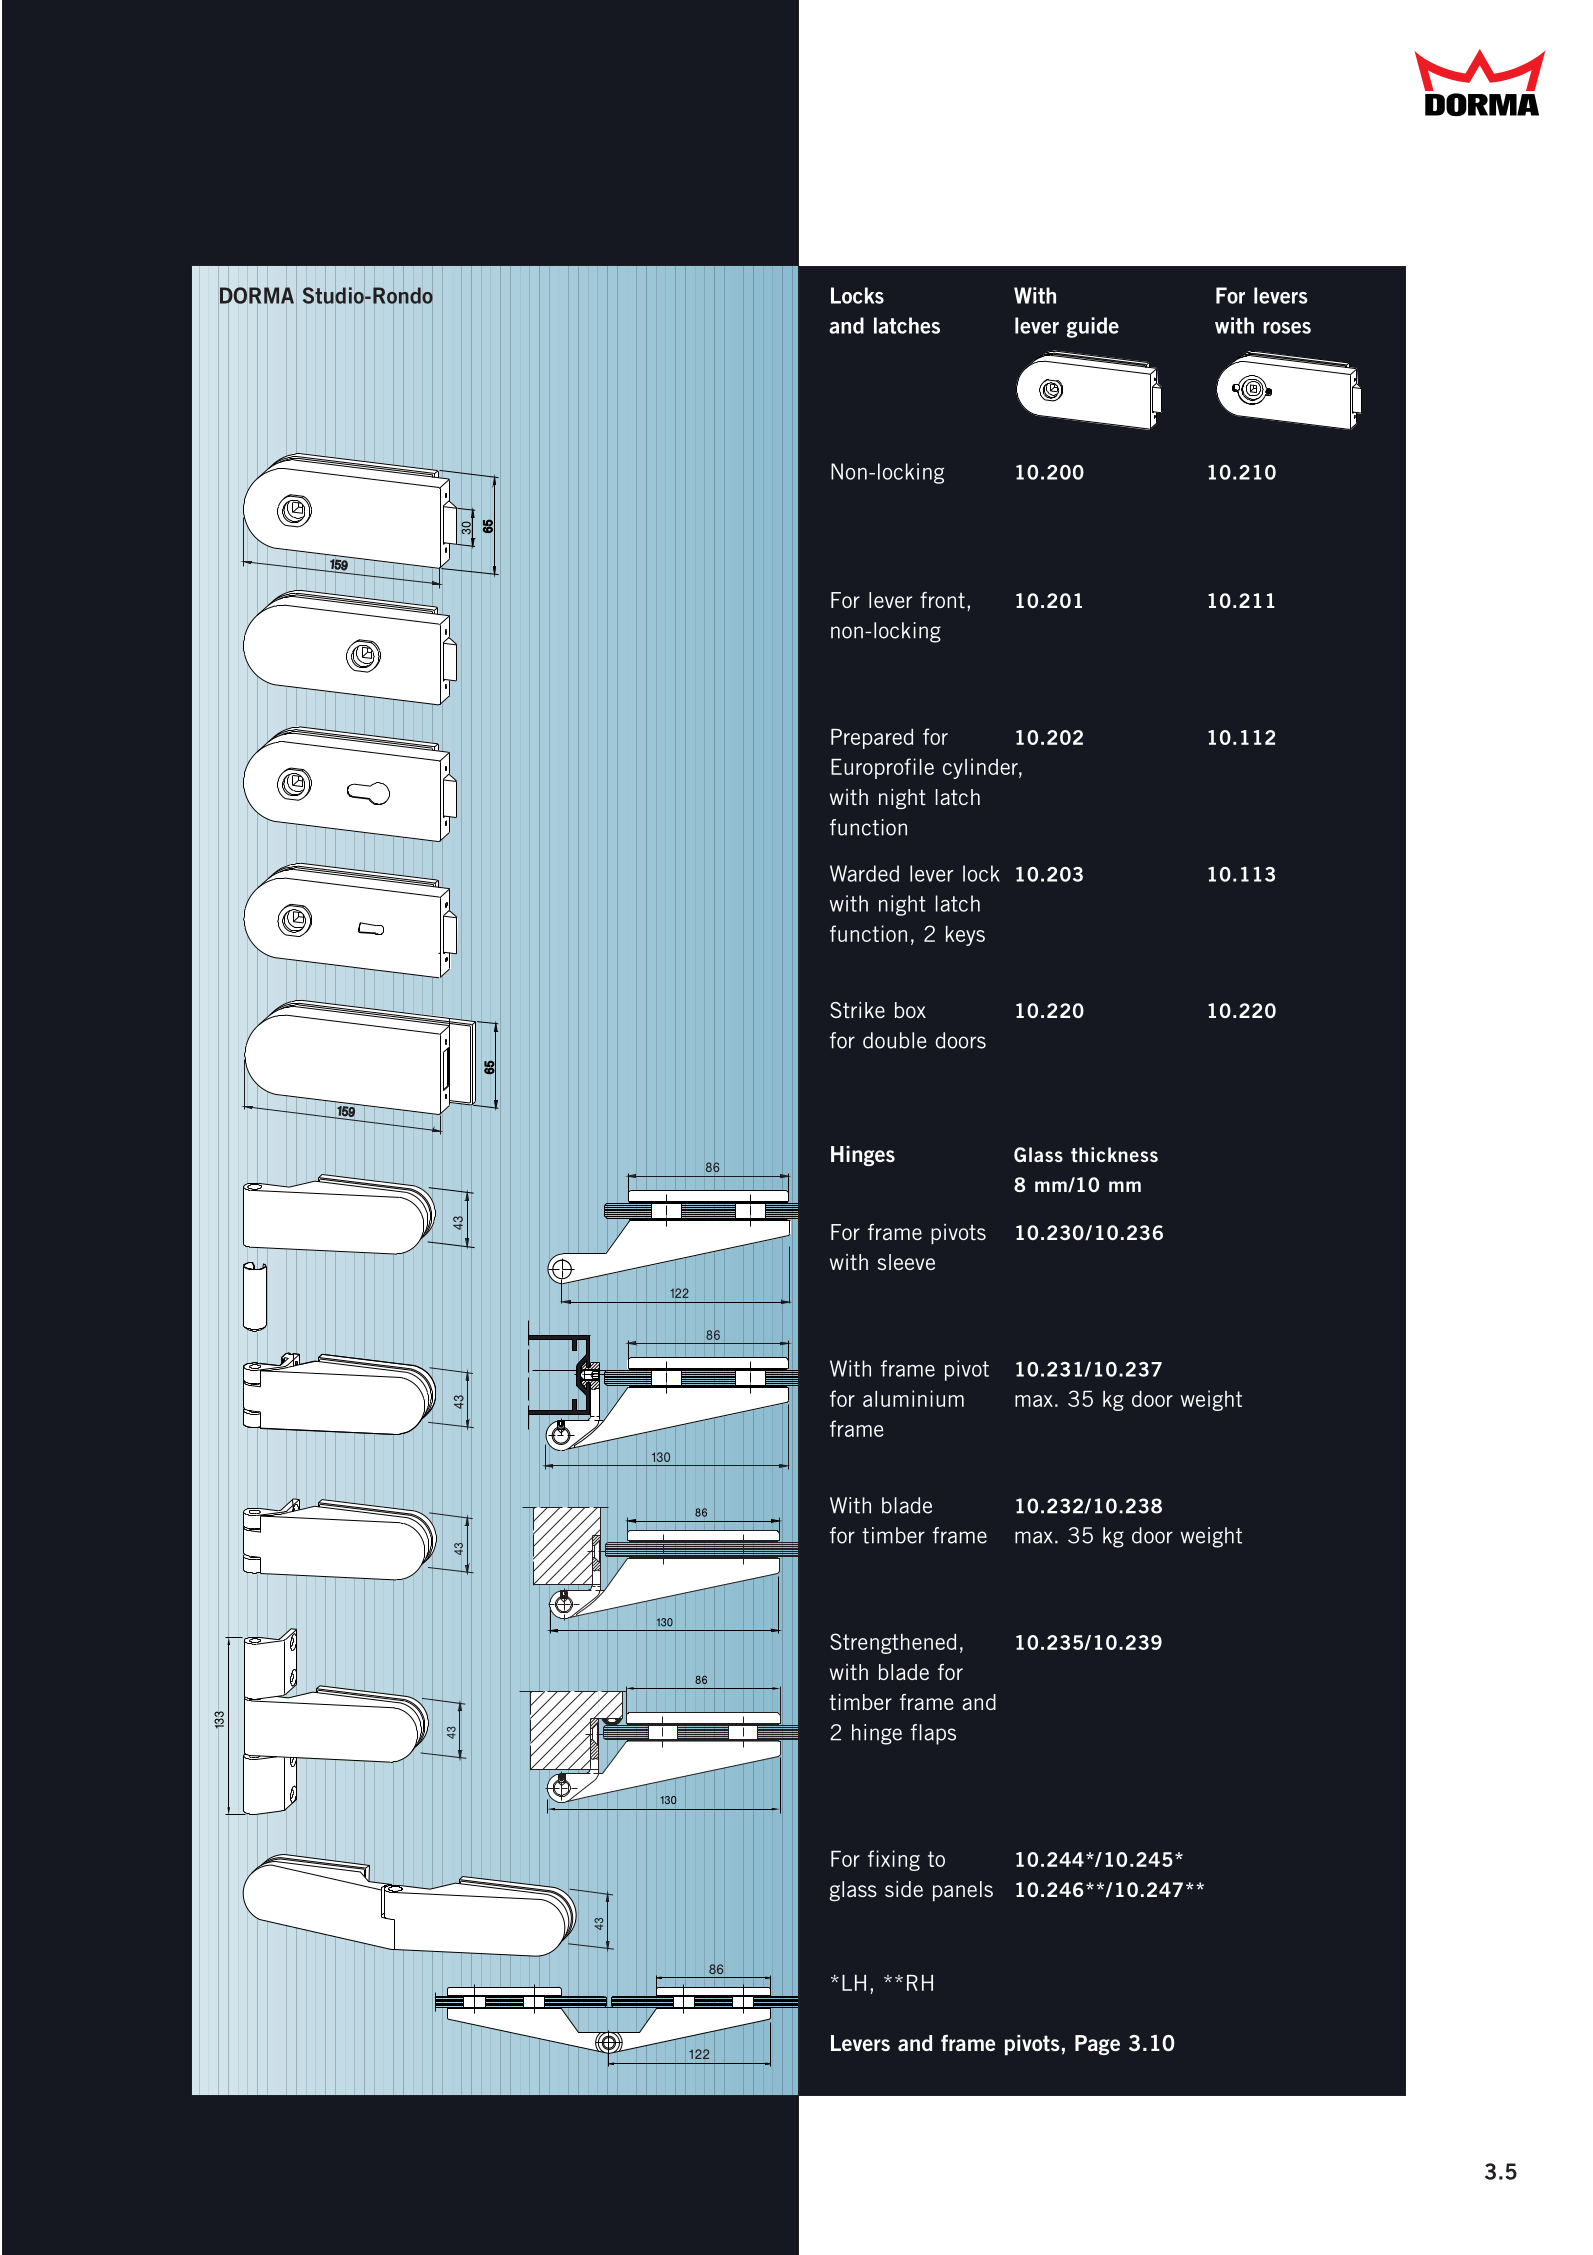 The image size is (1593, 2255). I want to click on Page, so click(1097, 2045).
